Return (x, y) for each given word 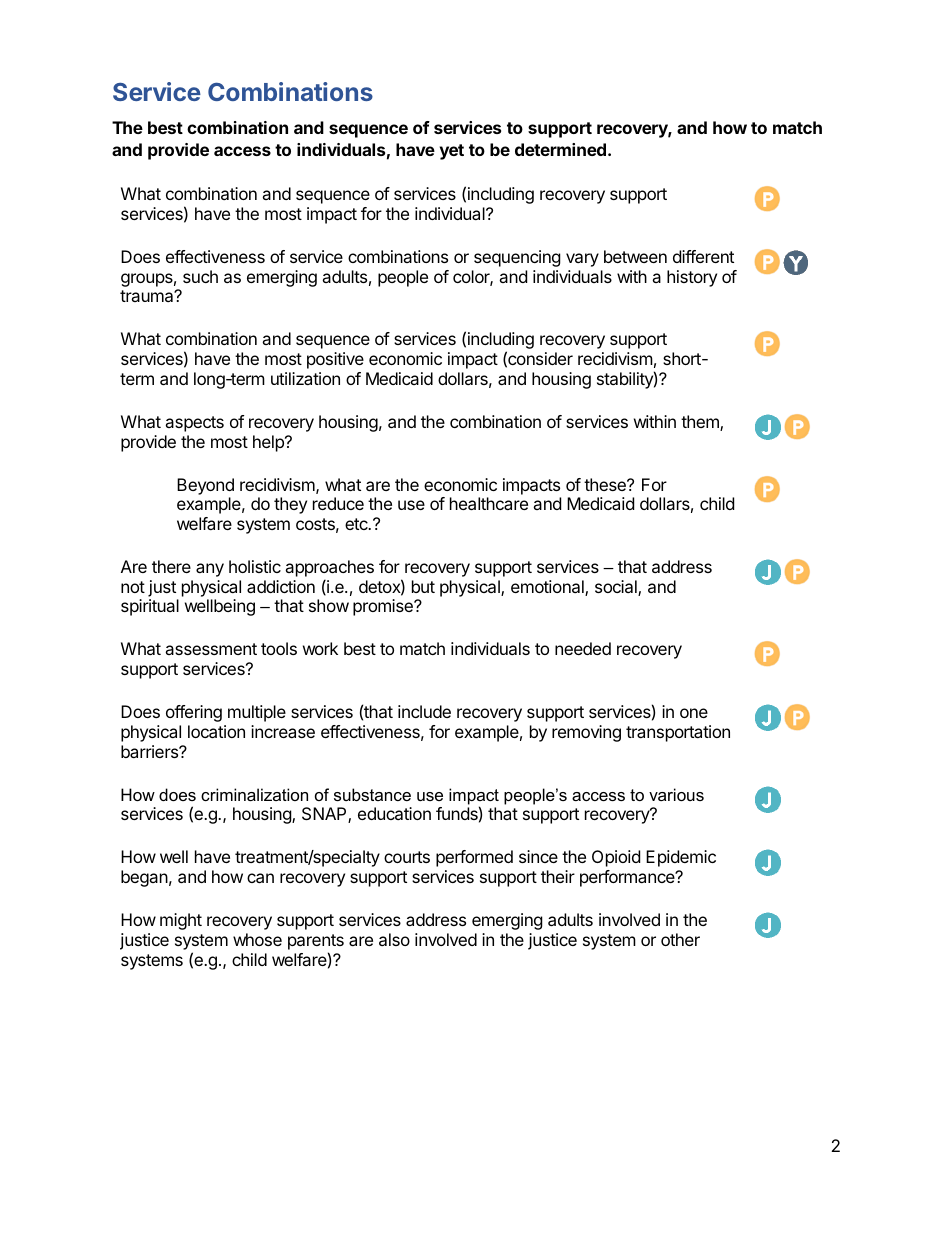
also (394, 939)
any (210, 570)
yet (452, 152)
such (200, 276)
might (181, 921)
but (423, 586)
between (635, 256)
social (617, 588)
